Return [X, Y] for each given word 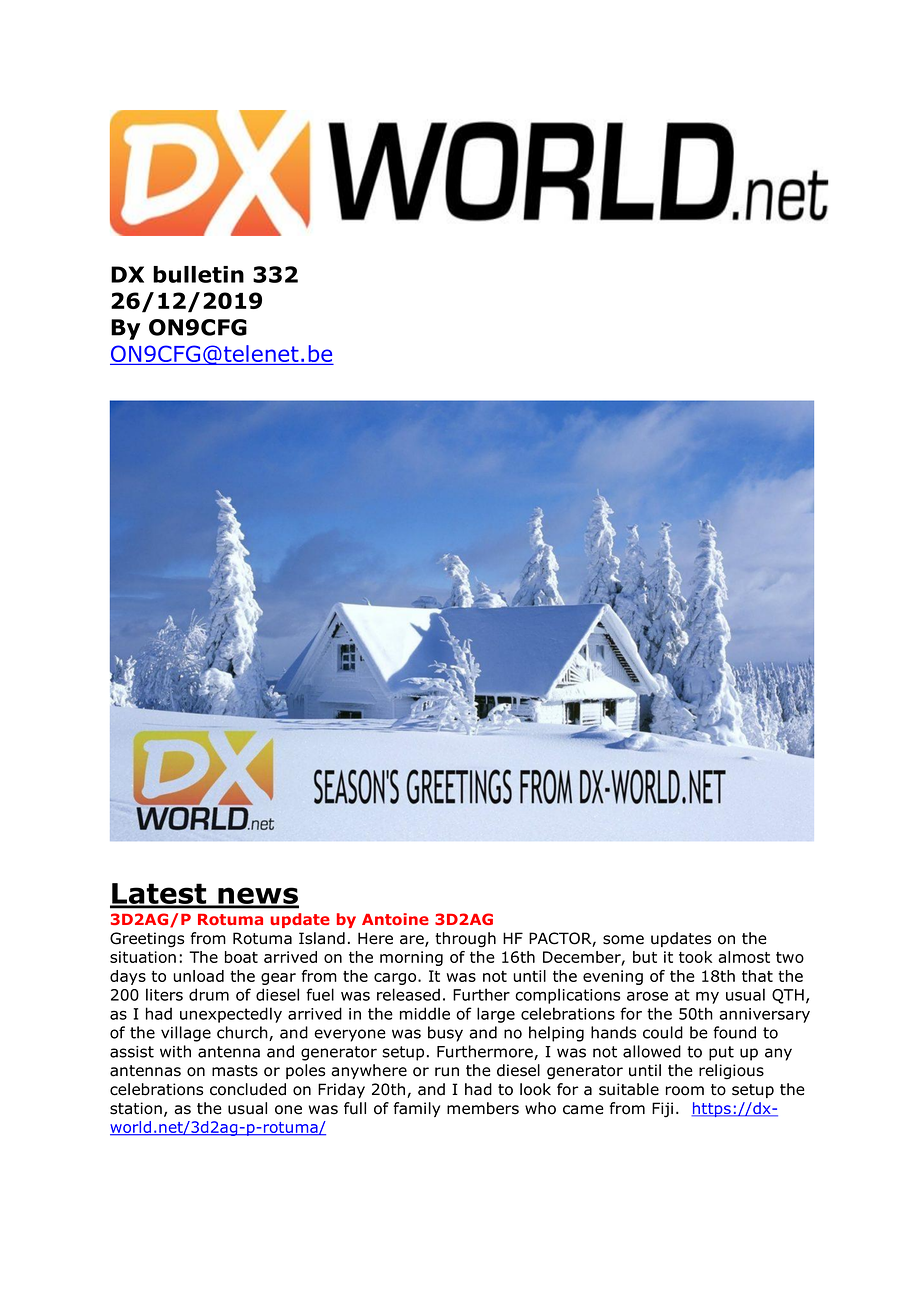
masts [235, 1071]
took [695, 957]
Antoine [395, 919]
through [465, 940]
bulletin [198, 274]
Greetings [147, 940]
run [447, 1072]
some [623, 940]
